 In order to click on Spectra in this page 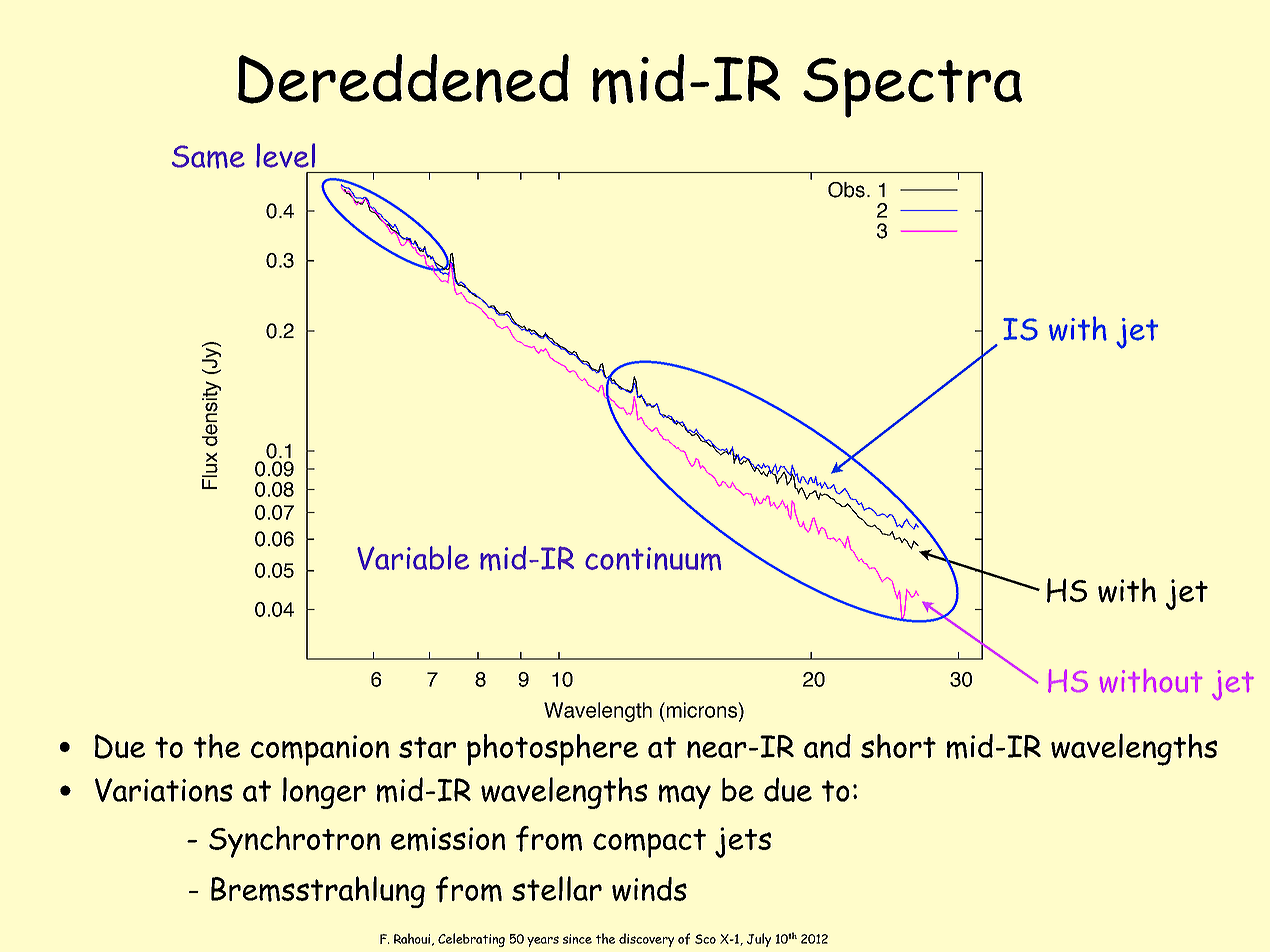, I will do `click(912, 88)`.
